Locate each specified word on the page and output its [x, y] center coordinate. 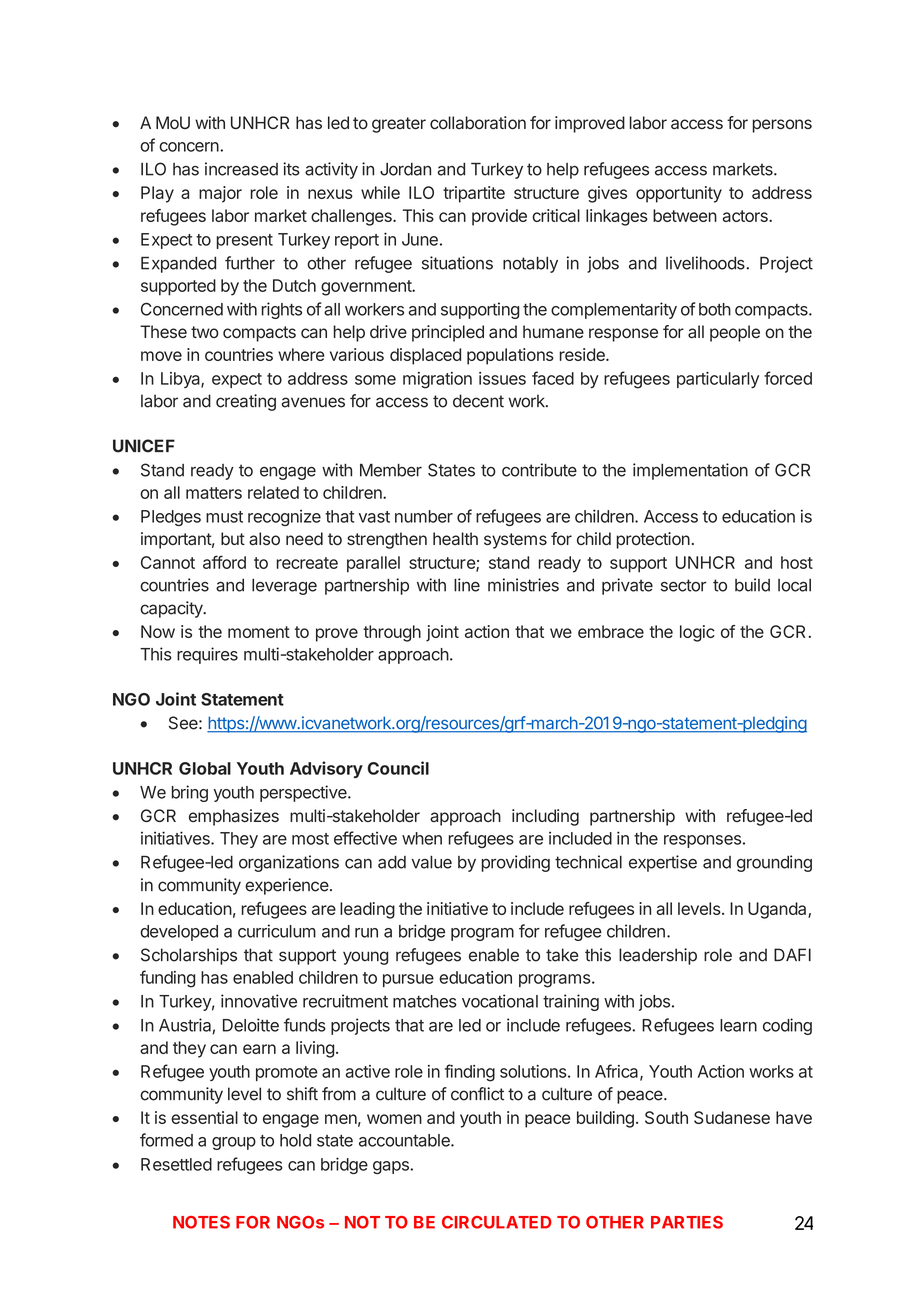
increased [241, 169]
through [392, 633]
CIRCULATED [497, 1222]
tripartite [474, 194]
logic [697, 633]
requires [207, 655]
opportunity [679, 194]
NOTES [201, 1222]
